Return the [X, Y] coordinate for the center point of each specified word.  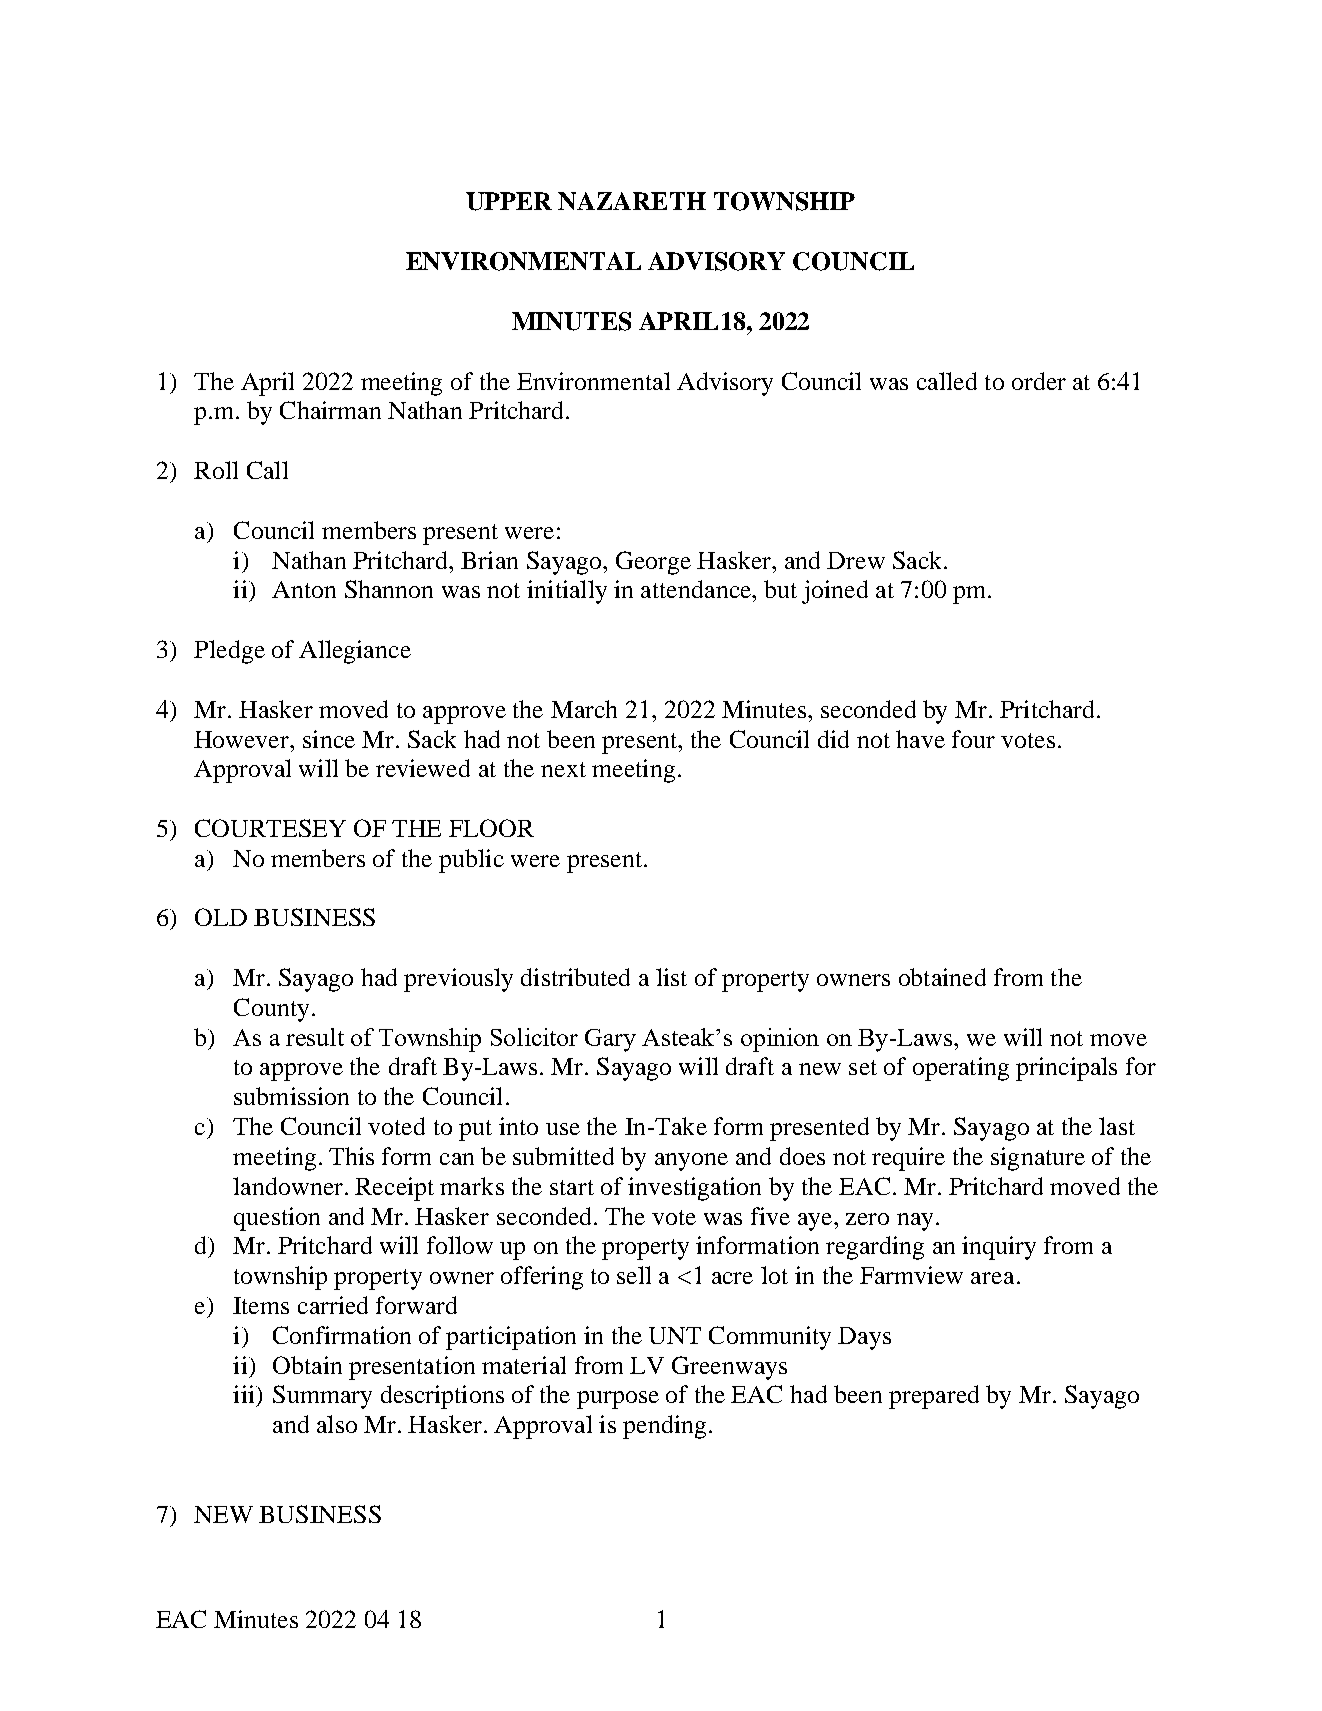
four [973, 739]
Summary [322, 1397]
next [563, 769]
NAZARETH [632, 201]
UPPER [509, 201]
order [1039, 381]
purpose [618, 1400]
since [329, 739]
